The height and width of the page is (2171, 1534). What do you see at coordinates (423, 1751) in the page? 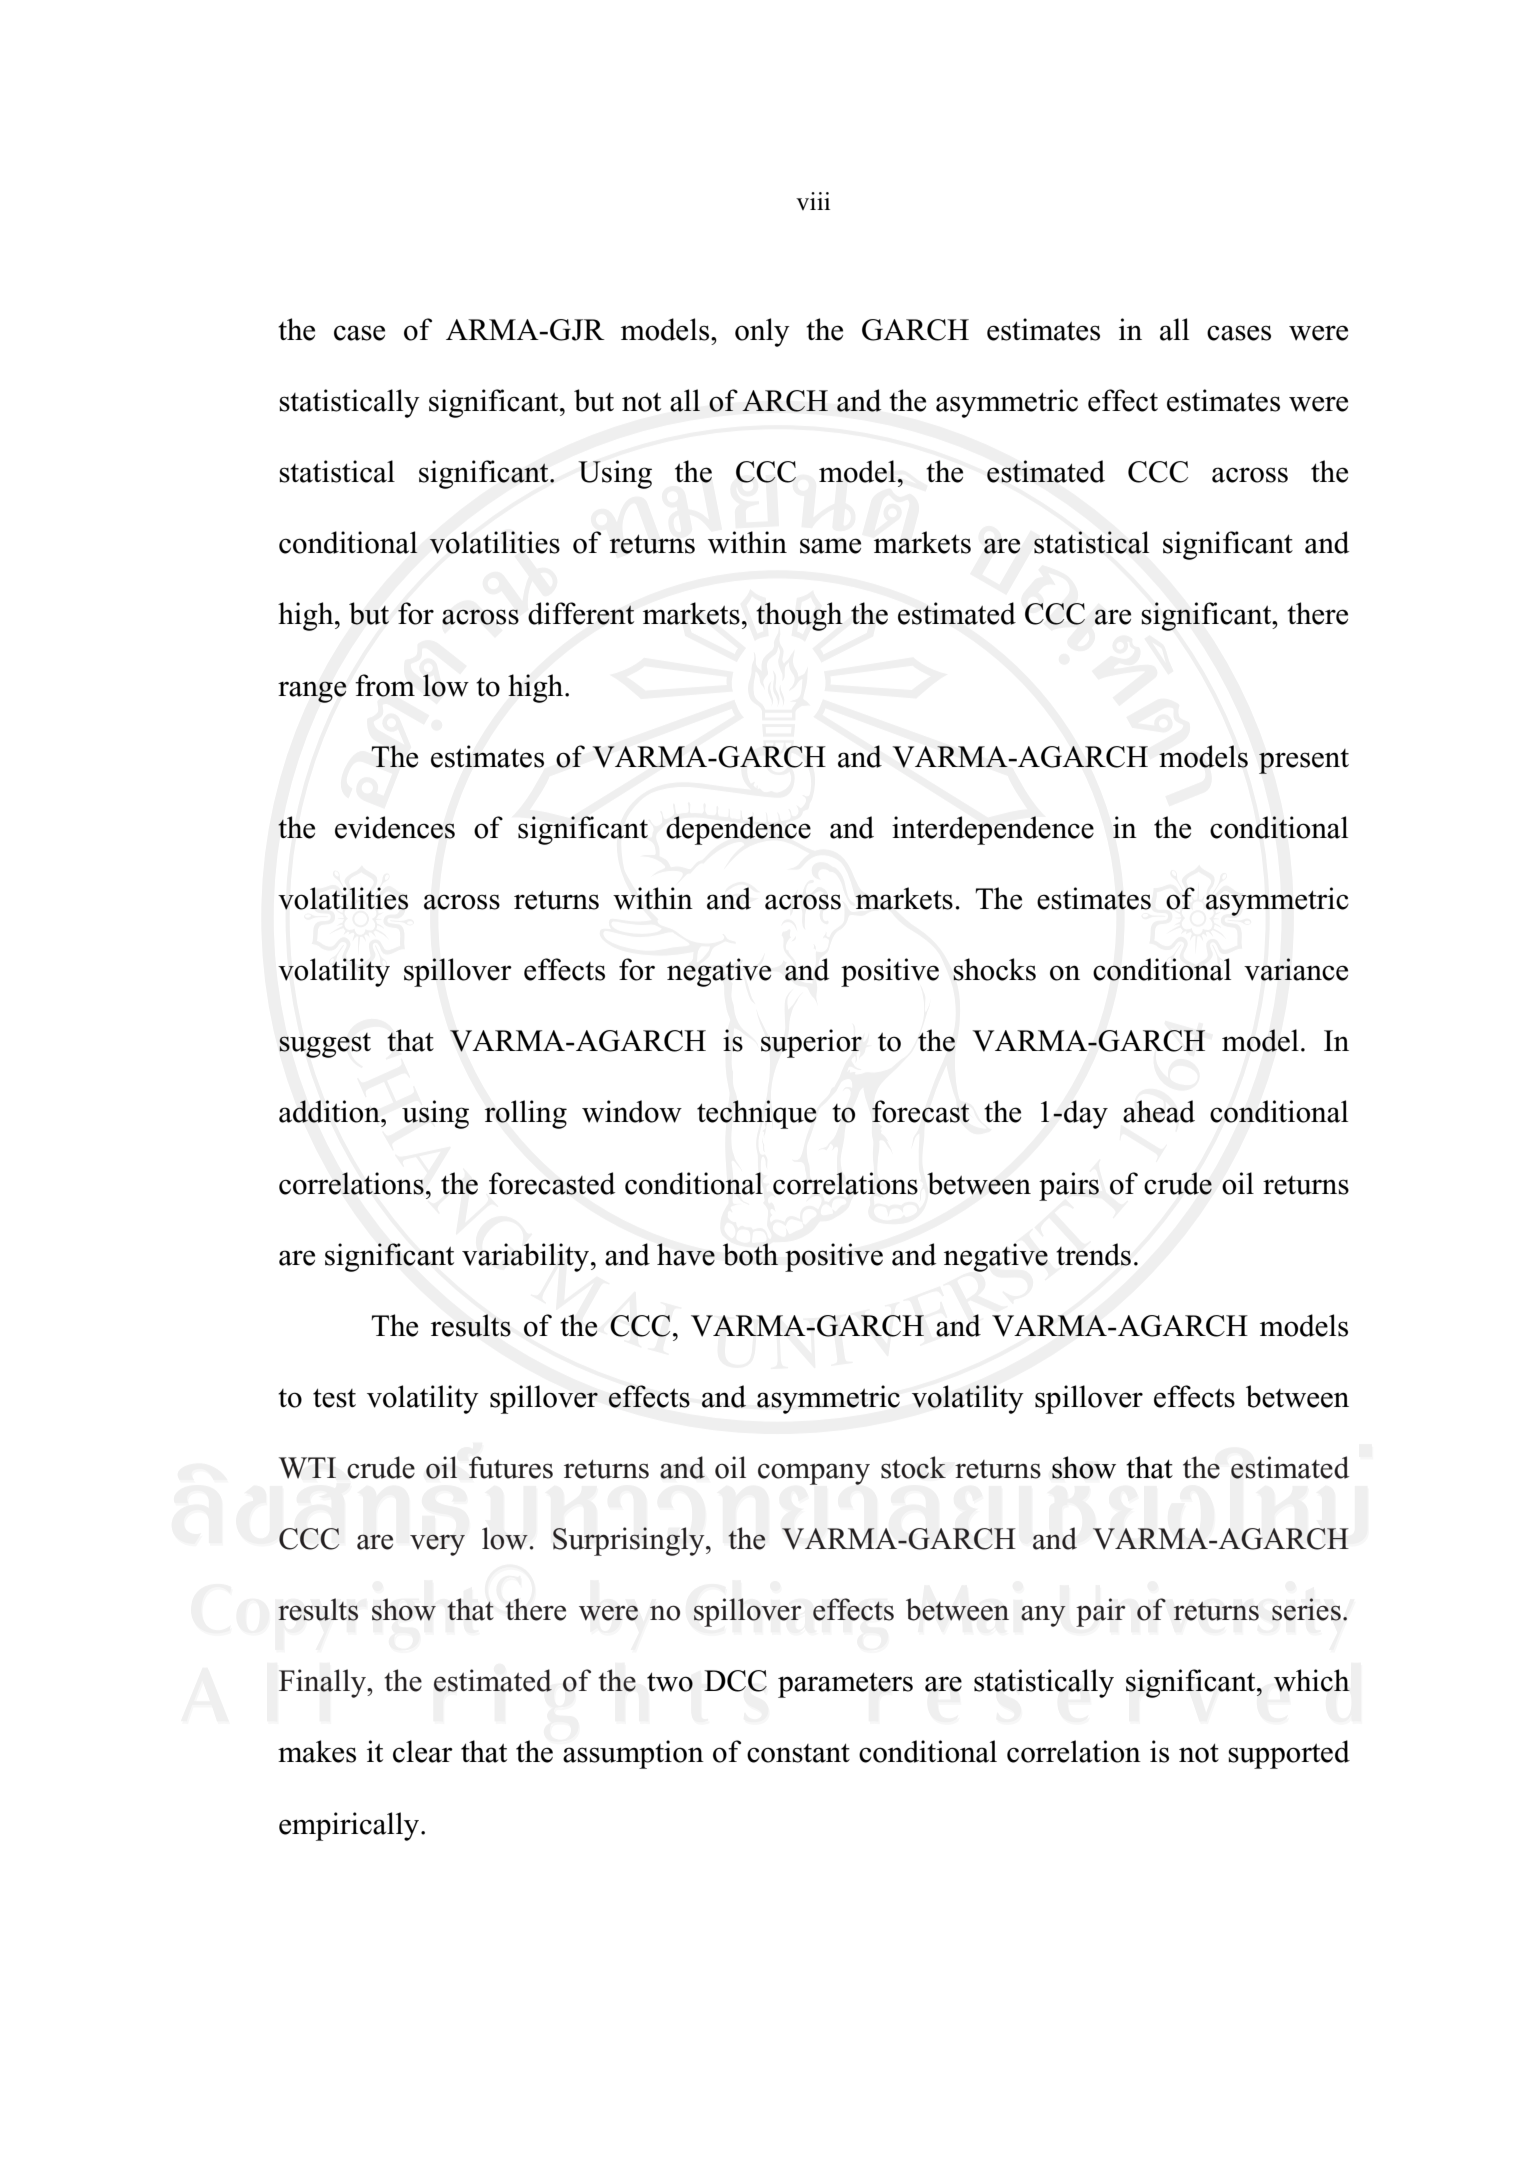
I see `clear` at bounding box center [423, 1751].
